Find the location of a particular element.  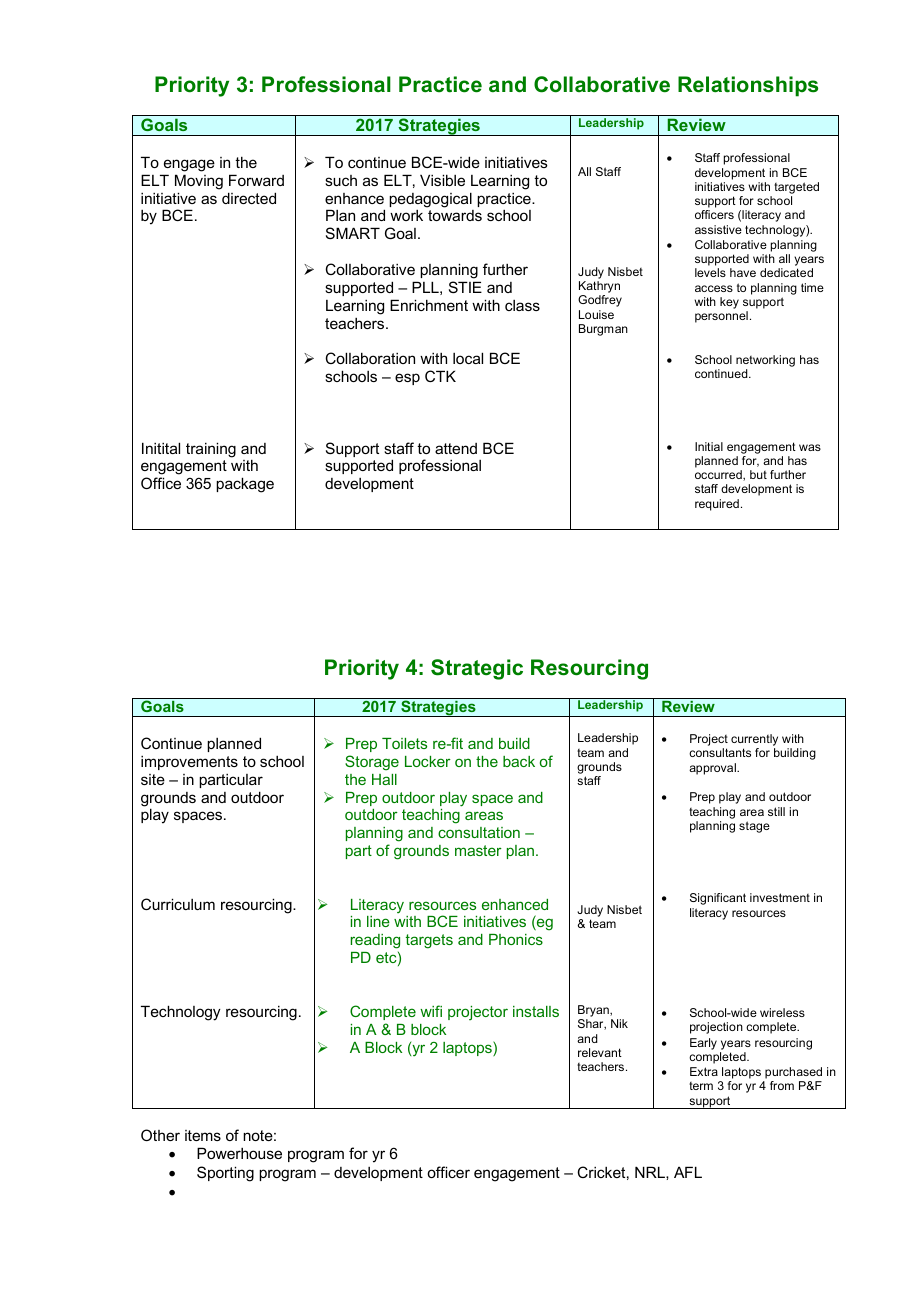

Visible is located at coordinates (442, 180).
